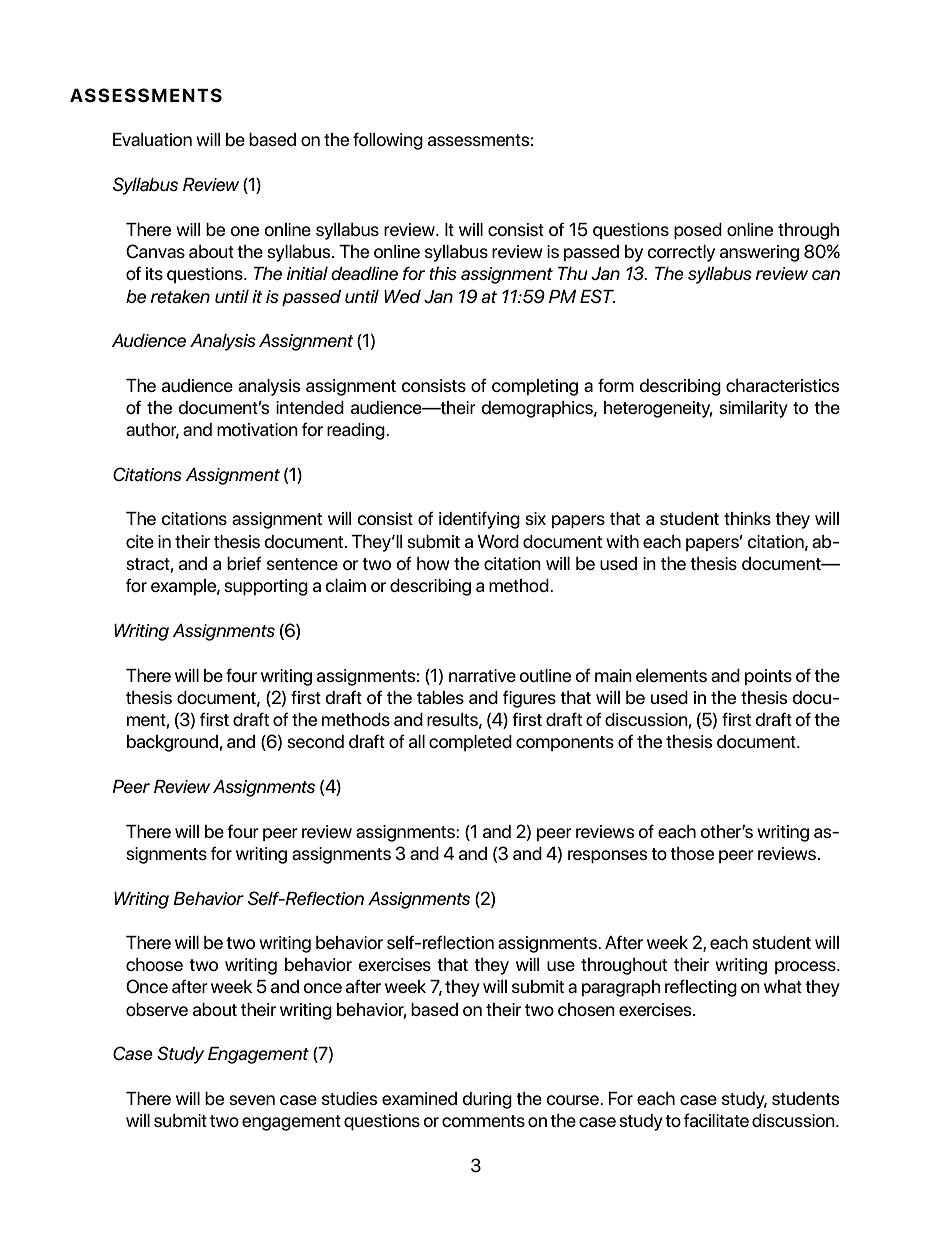  What do you see at coordinates (487, 1100) in the document?
I see `during` at bounding box center [487, 1100].
